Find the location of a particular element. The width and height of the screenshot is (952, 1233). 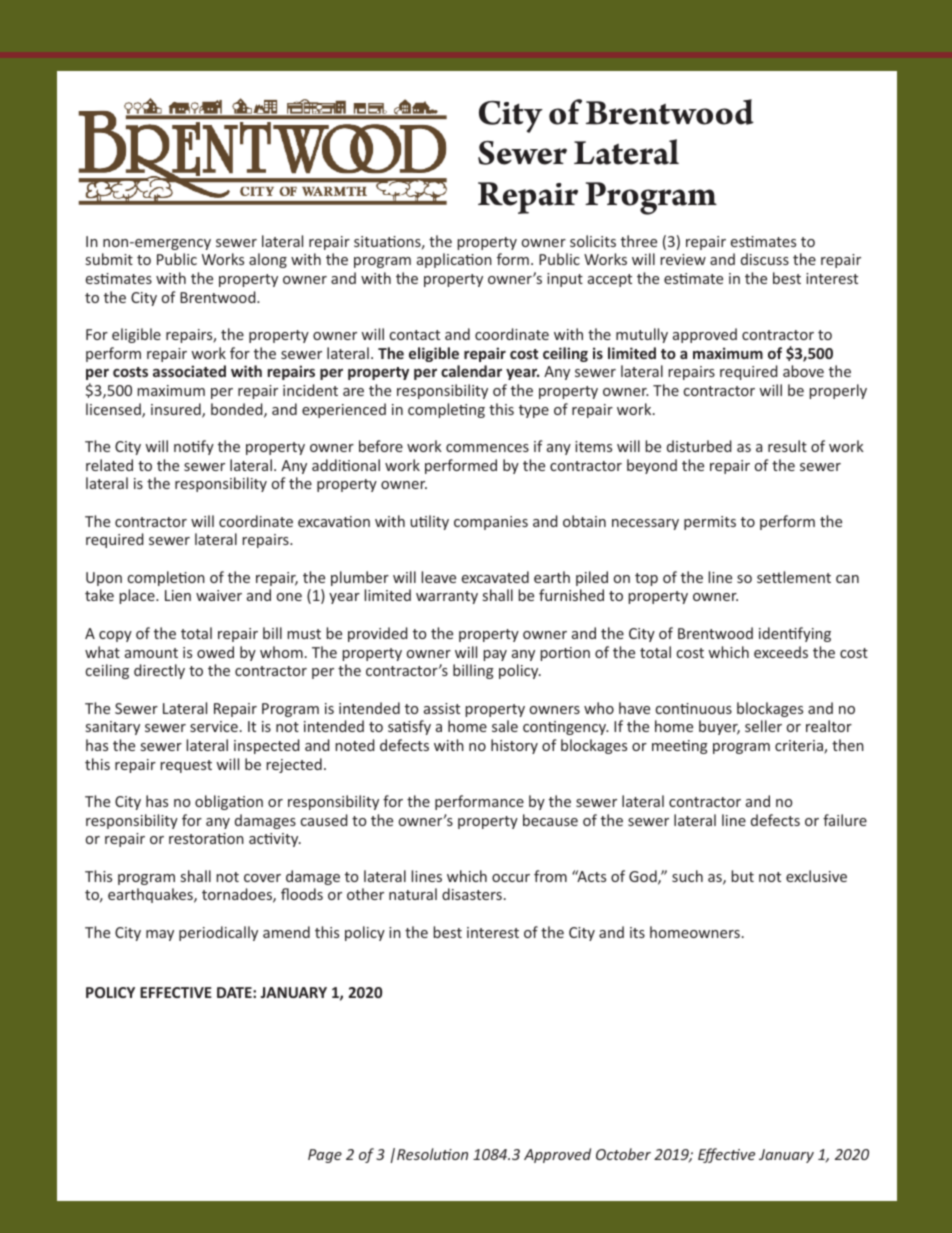

discuss is located at coordinates (765, 259).
